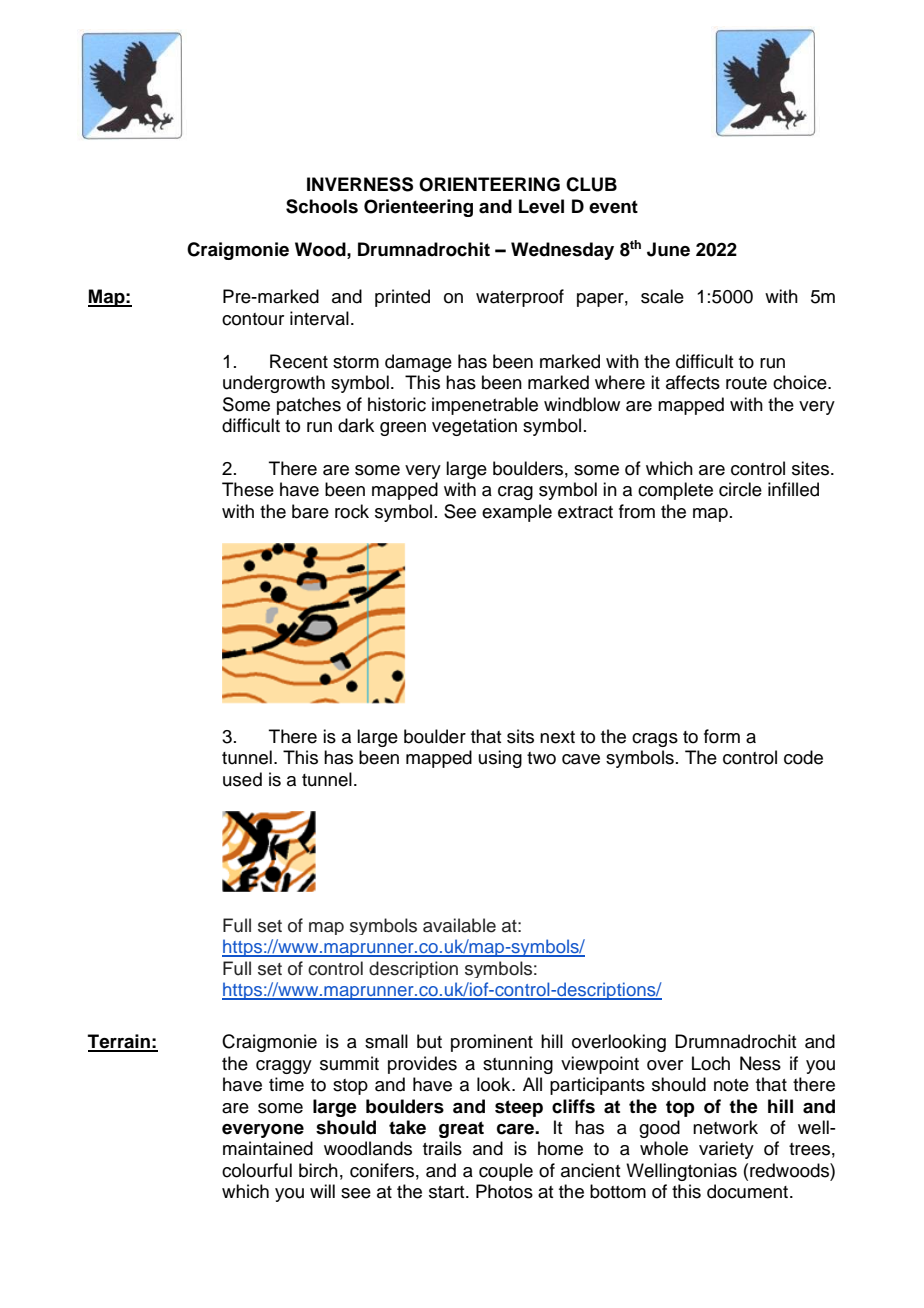  What do you see at coordinates (120, 1042) in the screenshot?
I see `Terrain` at bounding box center [120, 1042].
